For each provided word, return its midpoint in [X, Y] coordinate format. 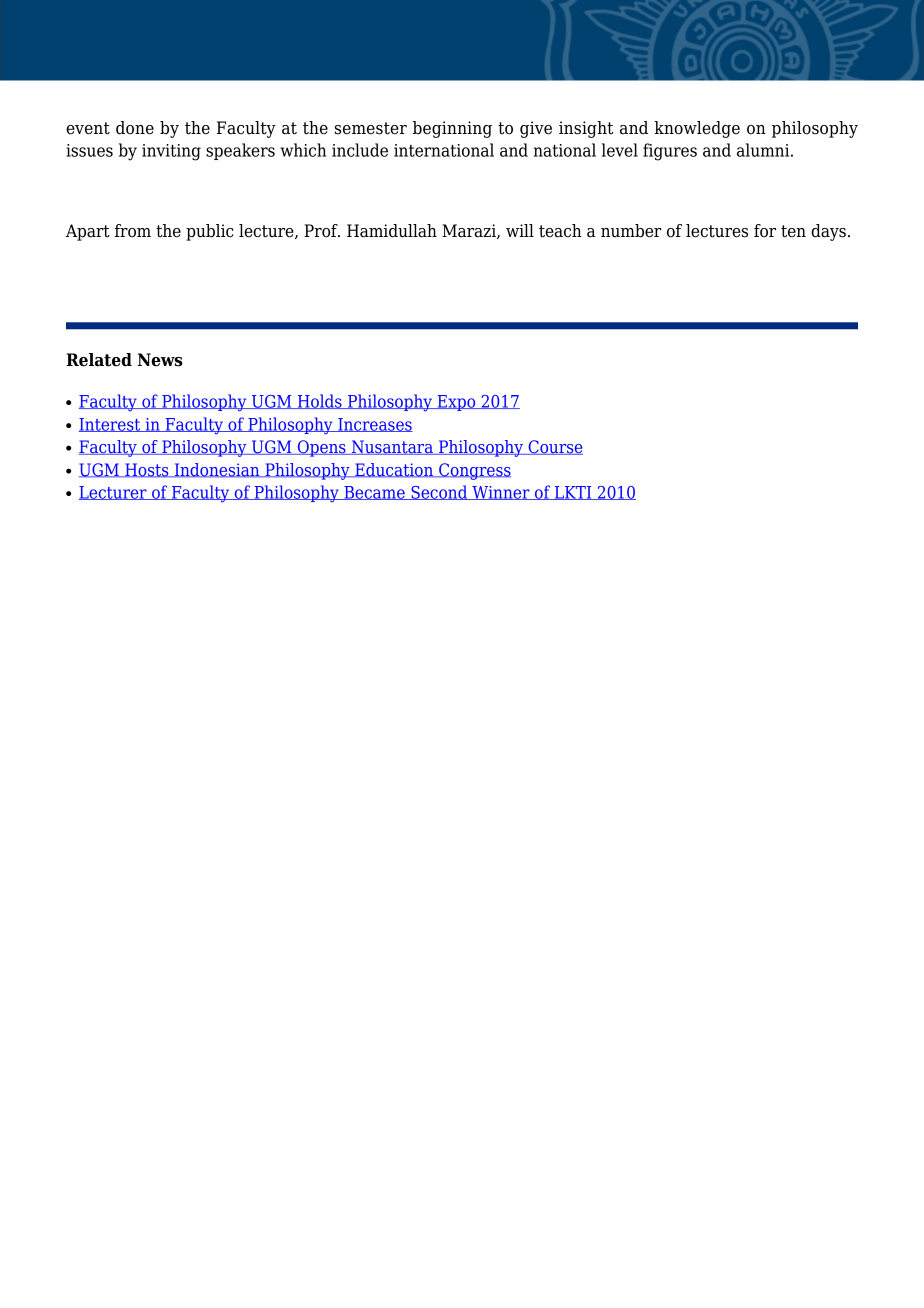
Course [554, 447]
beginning [452, 129]
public [210, 232]
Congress [474, 471]
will [520, 230]
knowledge [697, 129]
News [160, 360]
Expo [456, 403]
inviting [171, 152]
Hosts [147, 470]
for [765, 231]
